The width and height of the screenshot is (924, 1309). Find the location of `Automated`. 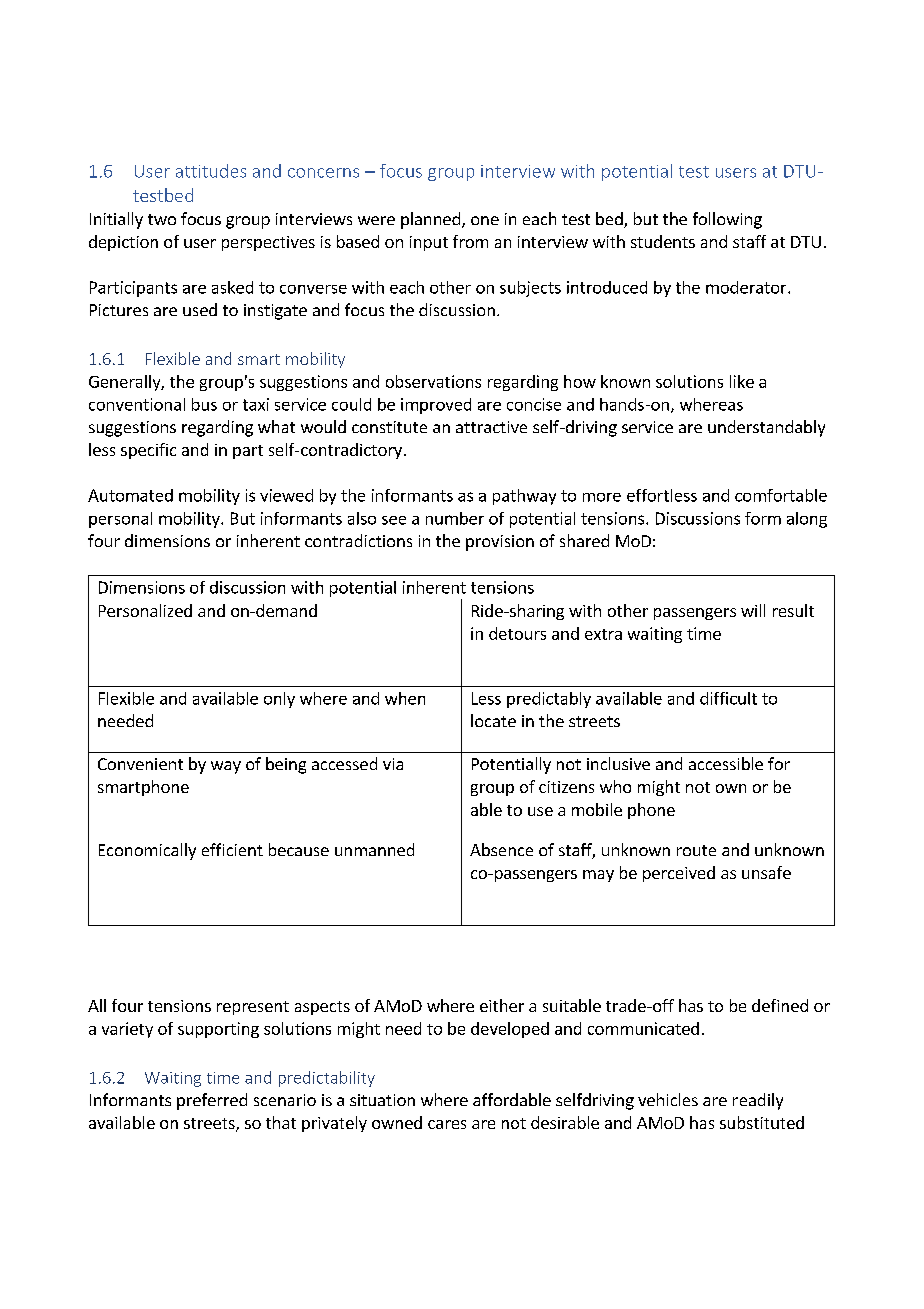

Automated is located at coordinates (130, 495).
